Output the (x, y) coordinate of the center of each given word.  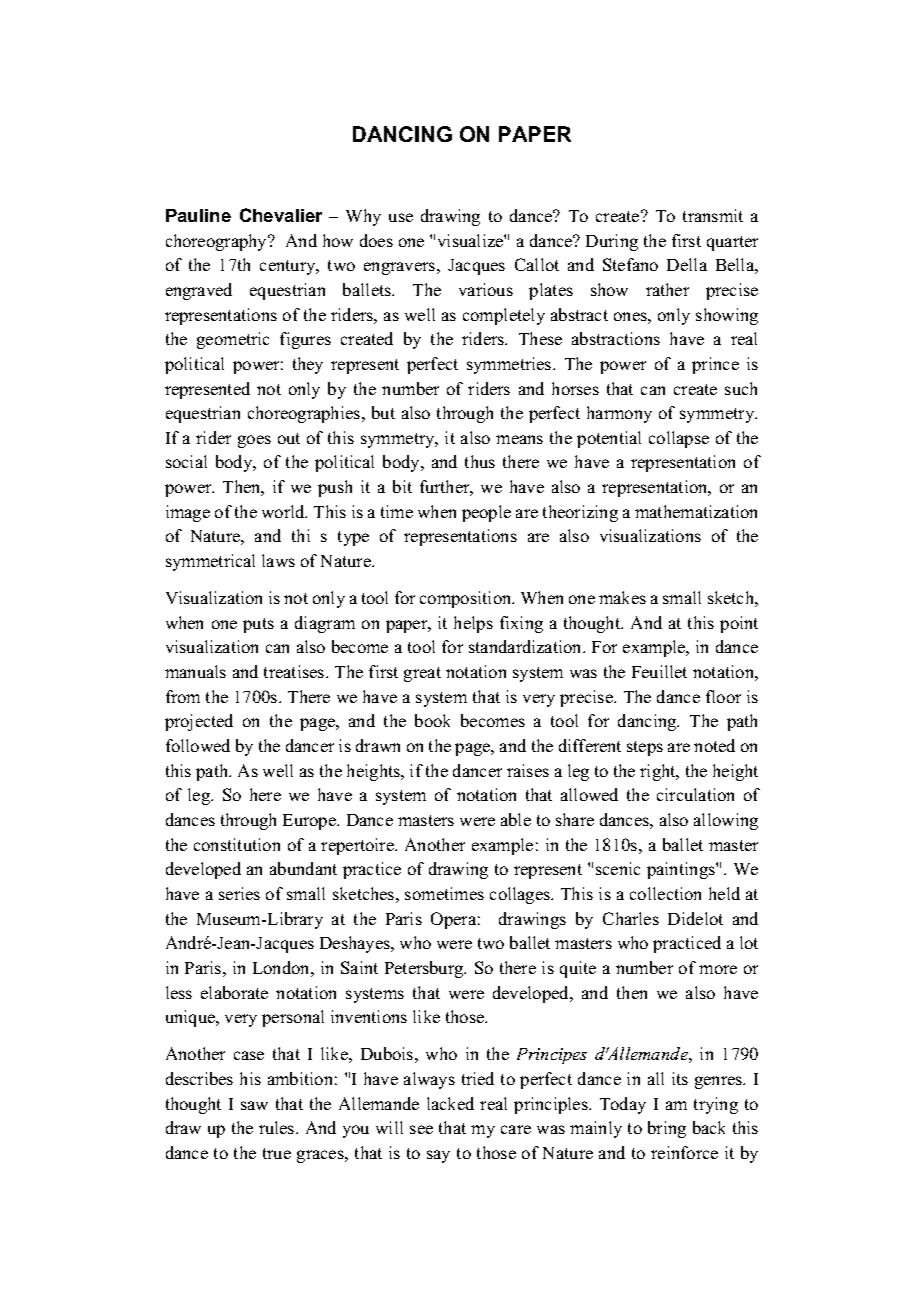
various (486, 289)
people (486, 513)
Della (687, 264)
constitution (237, 844)
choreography (218, 242)
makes (622, 597)
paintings (682, 870)
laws (278, 560)
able (516, 819)
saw (254, 1105)
